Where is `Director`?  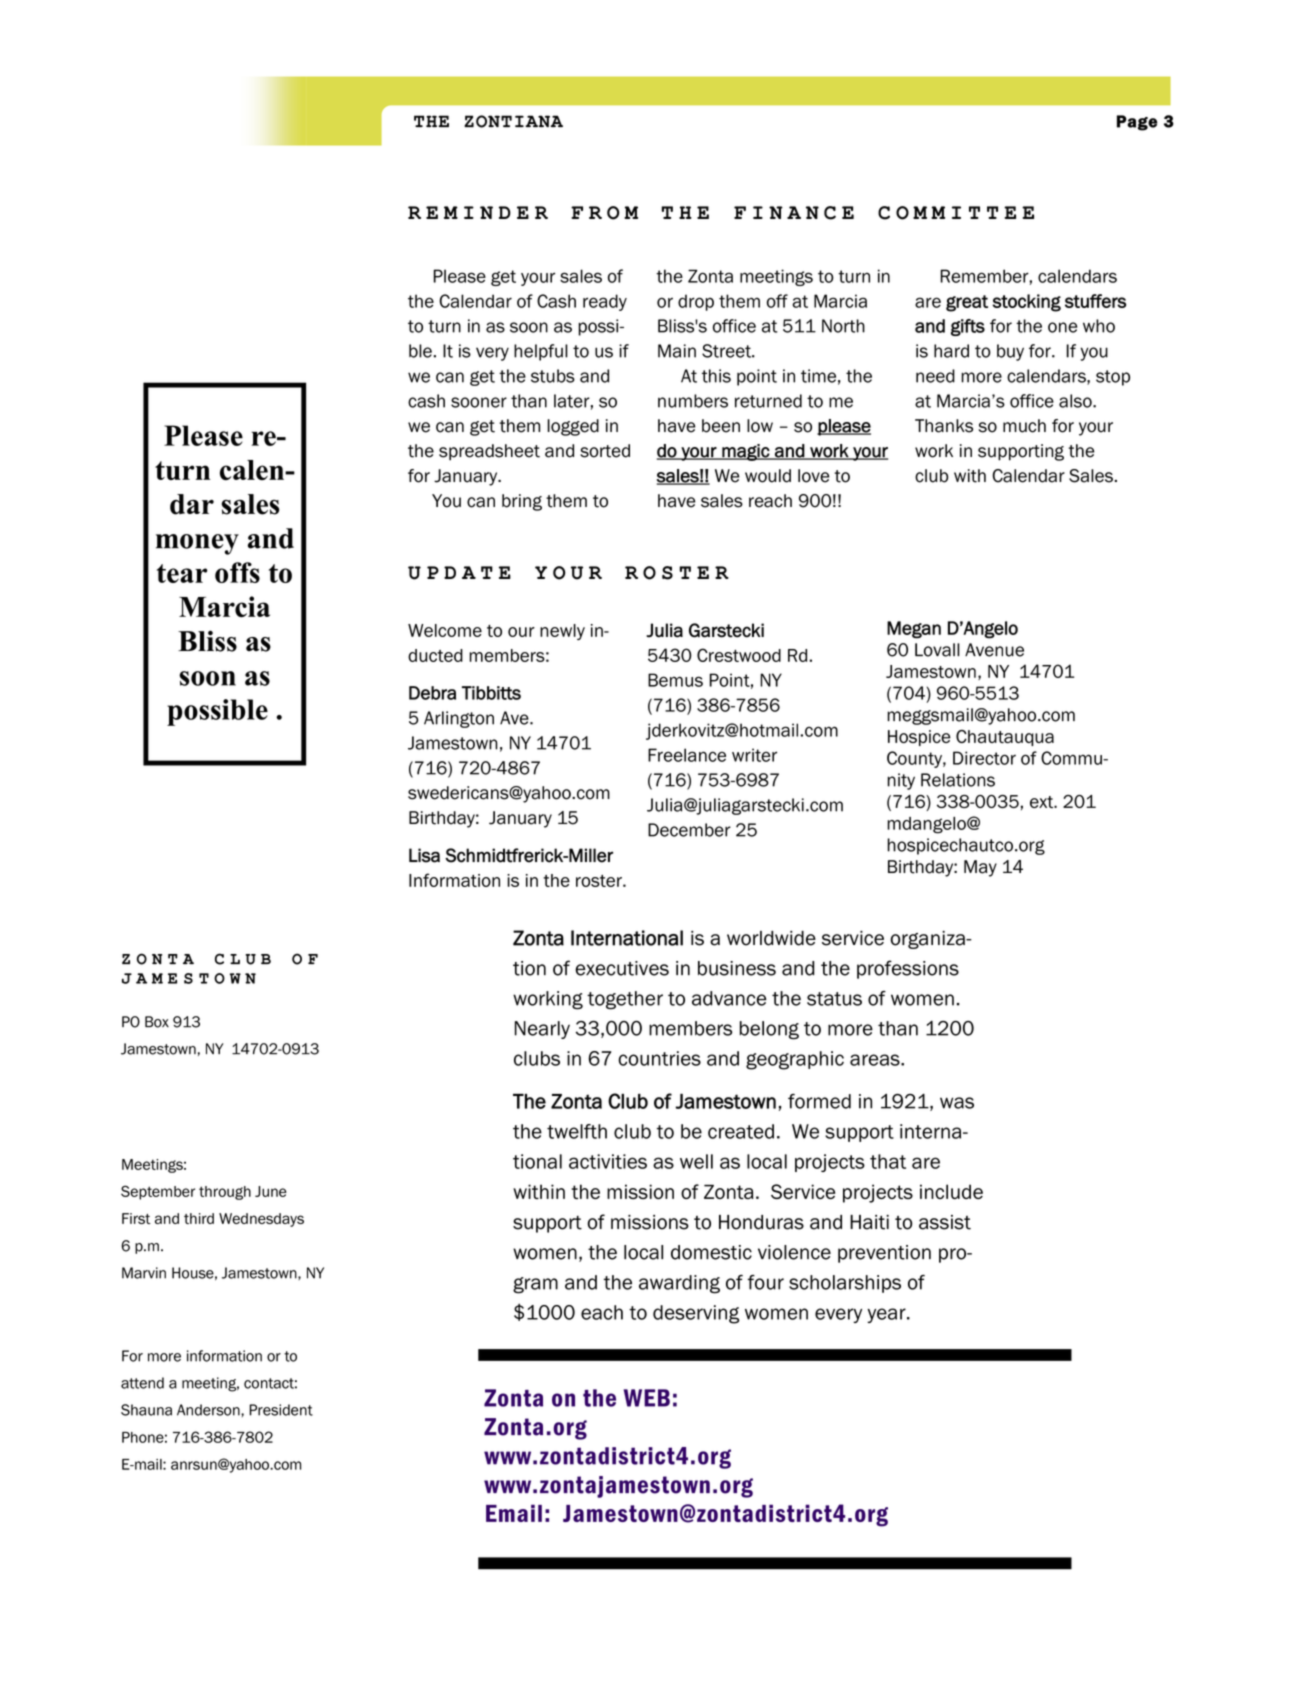 Director is located at coordinates (984, 758).
